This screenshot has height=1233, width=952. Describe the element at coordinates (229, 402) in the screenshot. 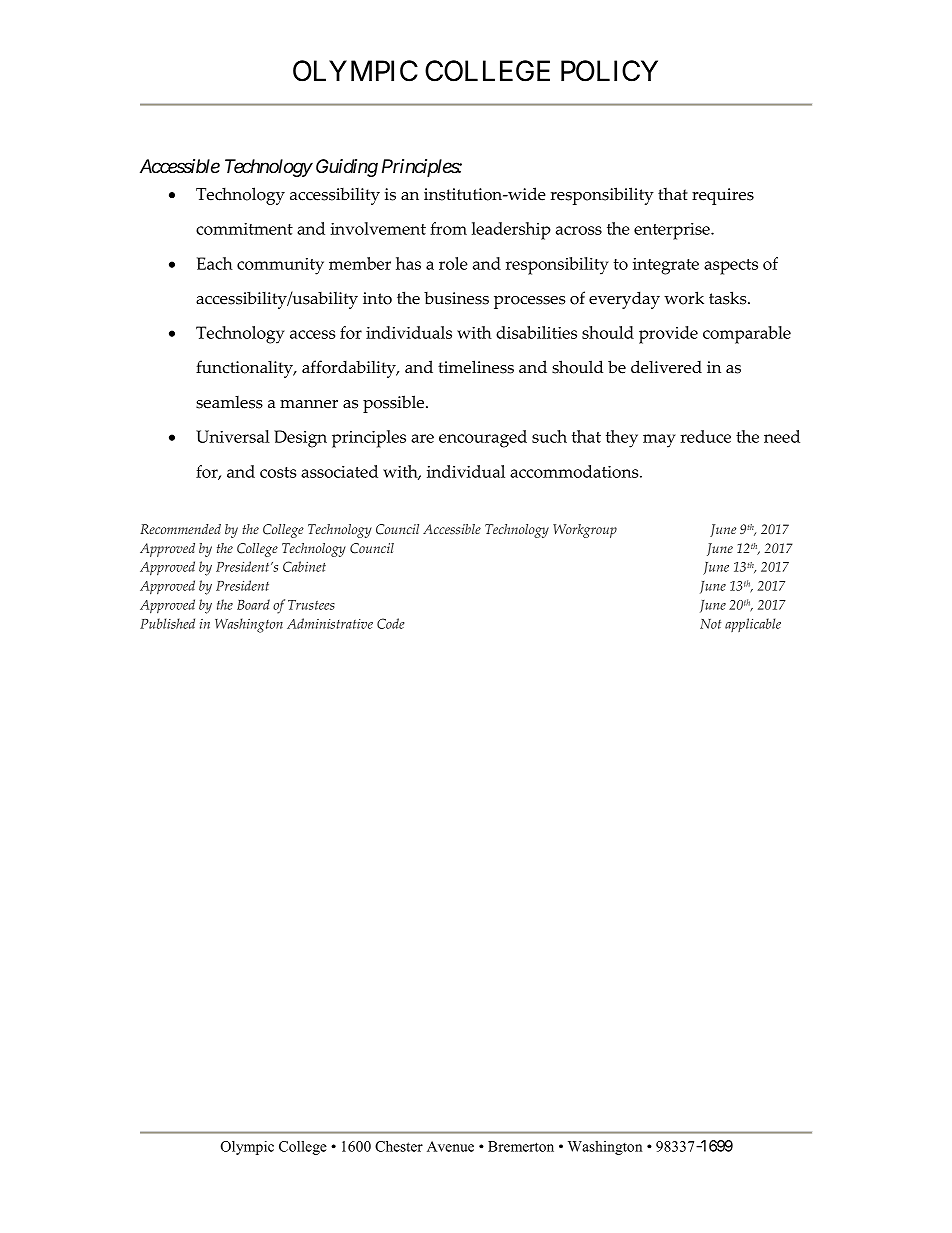

I see `seamless` at that location.
